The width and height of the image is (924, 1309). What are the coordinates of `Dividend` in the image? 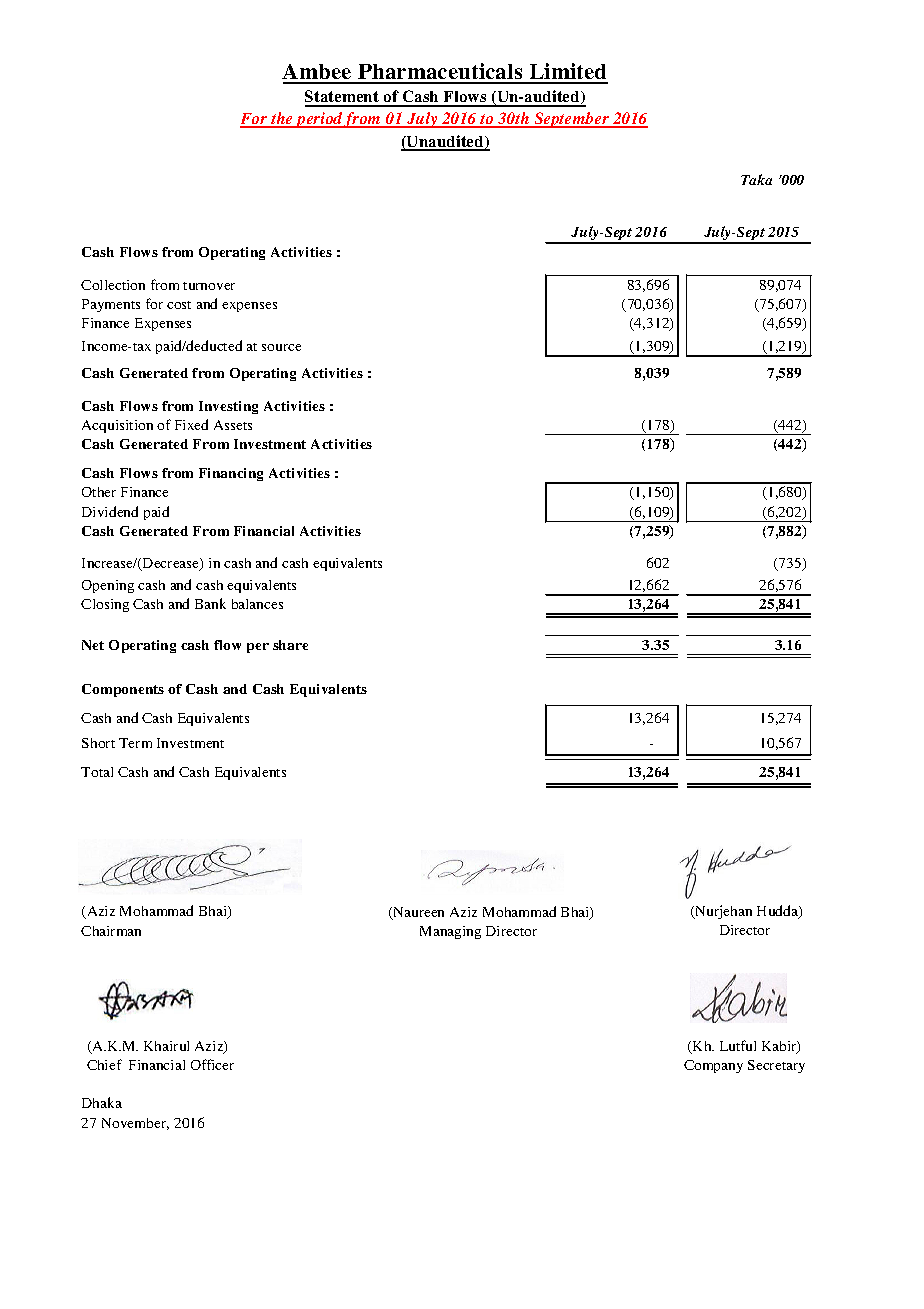 It's located at (110, 511).
